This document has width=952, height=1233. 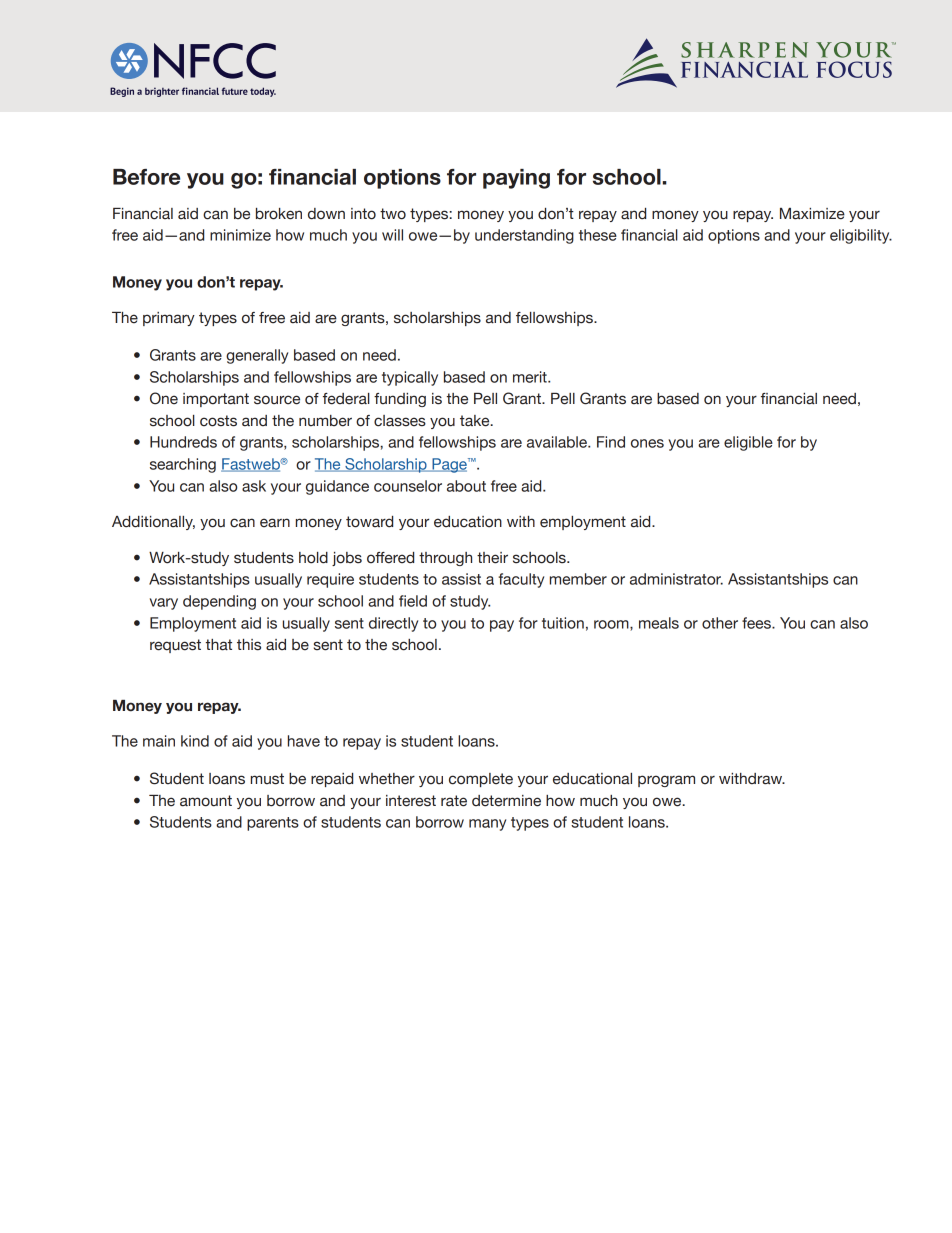 What do you see at coordinates (812, 214) in the document?
I see `Maximize` at bounding box center [812, 214].
